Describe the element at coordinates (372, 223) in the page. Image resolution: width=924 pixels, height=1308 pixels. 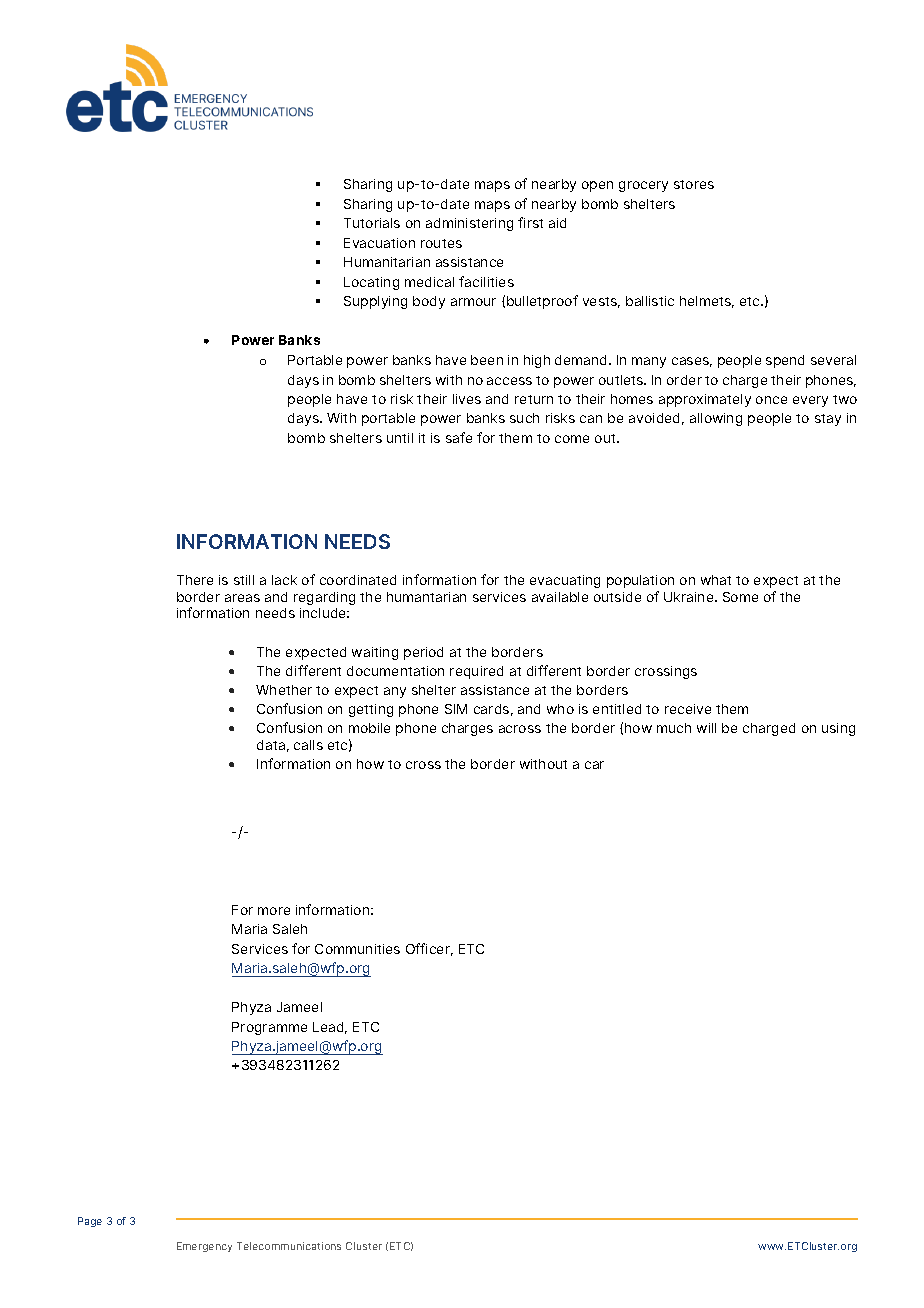
I see `Tutorials` at that location.
